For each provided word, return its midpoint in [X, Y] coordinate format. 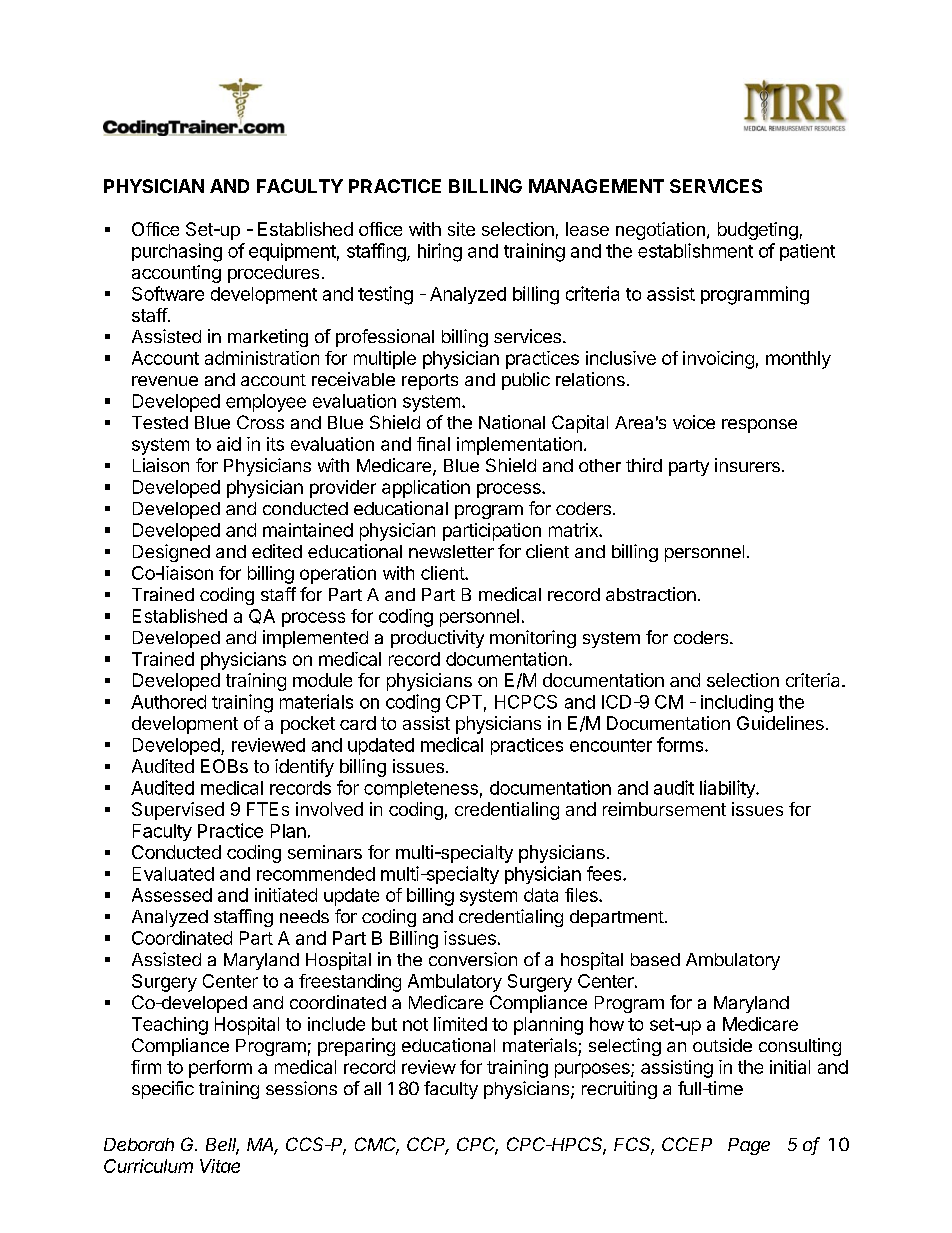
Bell [222, 1146]
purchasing [177, 252]
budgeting [758, 231]
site [461, 229]
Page [749, 1146]
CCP [428, 1145]
